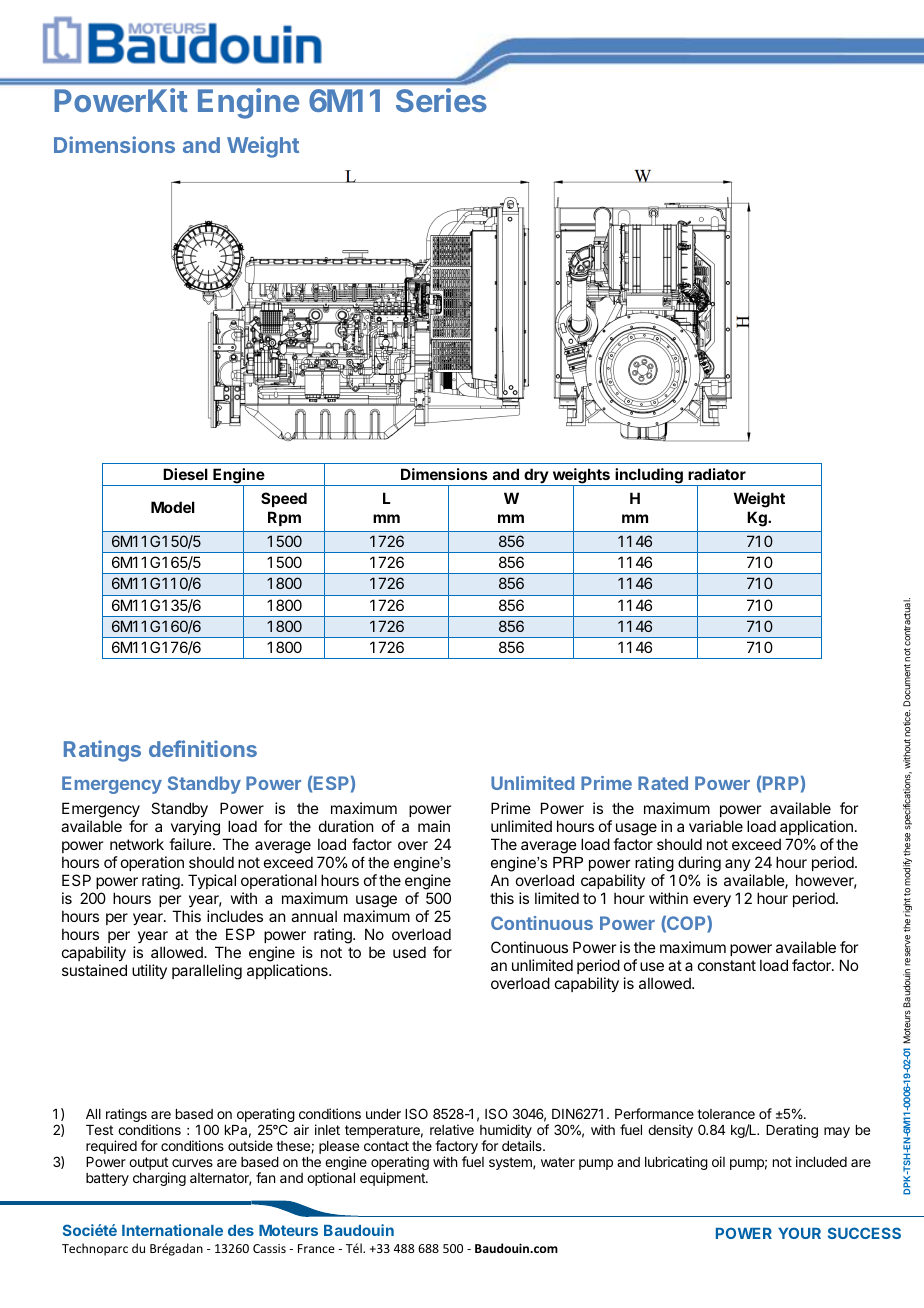  Describe the element at coordinates (649, 477) in the document. I see `including` at that location.
